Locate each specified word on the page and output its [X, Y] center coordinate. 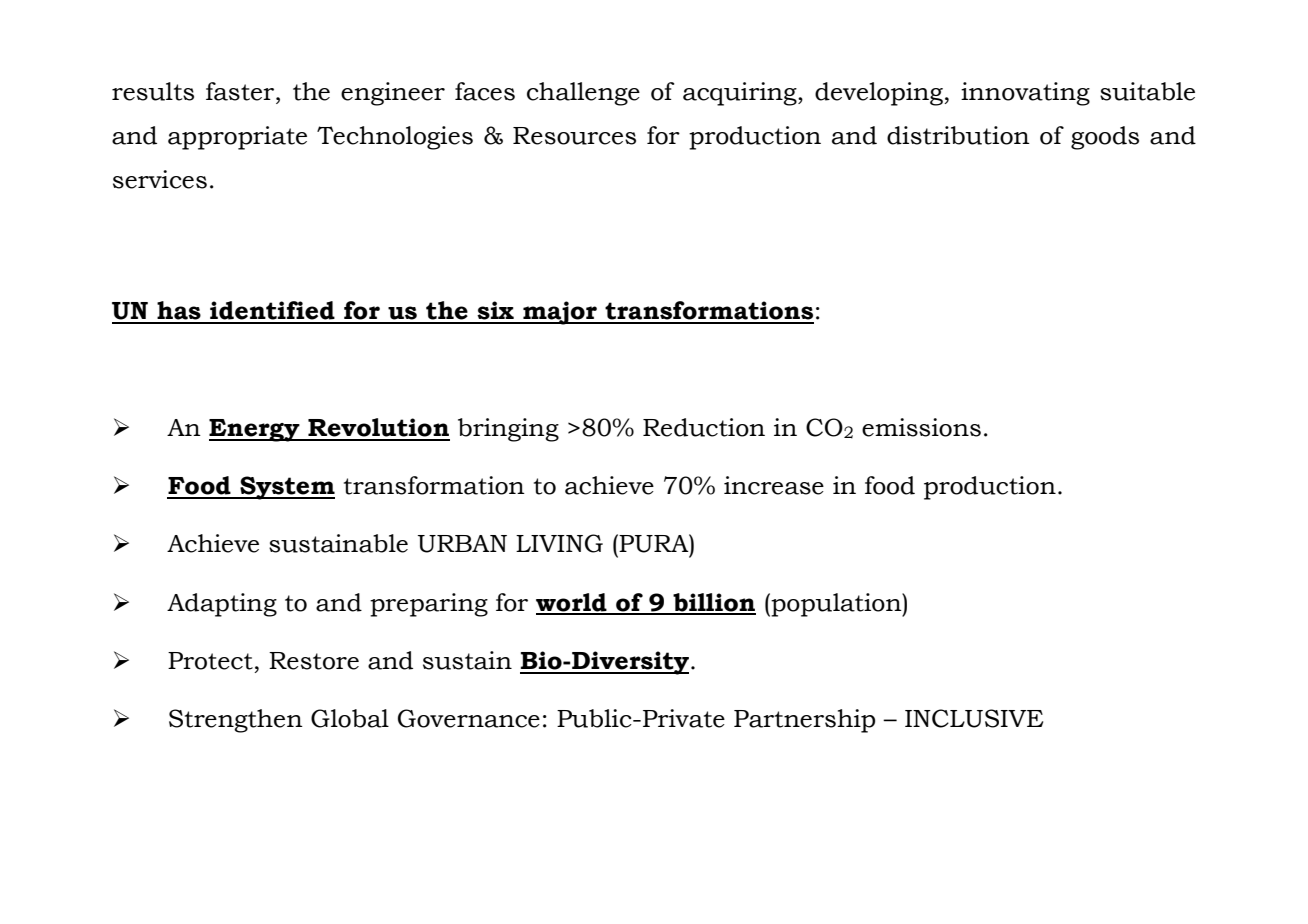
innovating [1025, 94]
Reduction [704, 427]
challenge [583, 94]
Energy [255, 430]
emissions [921, 427]
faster [241, 91]
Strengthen [236, 721]
